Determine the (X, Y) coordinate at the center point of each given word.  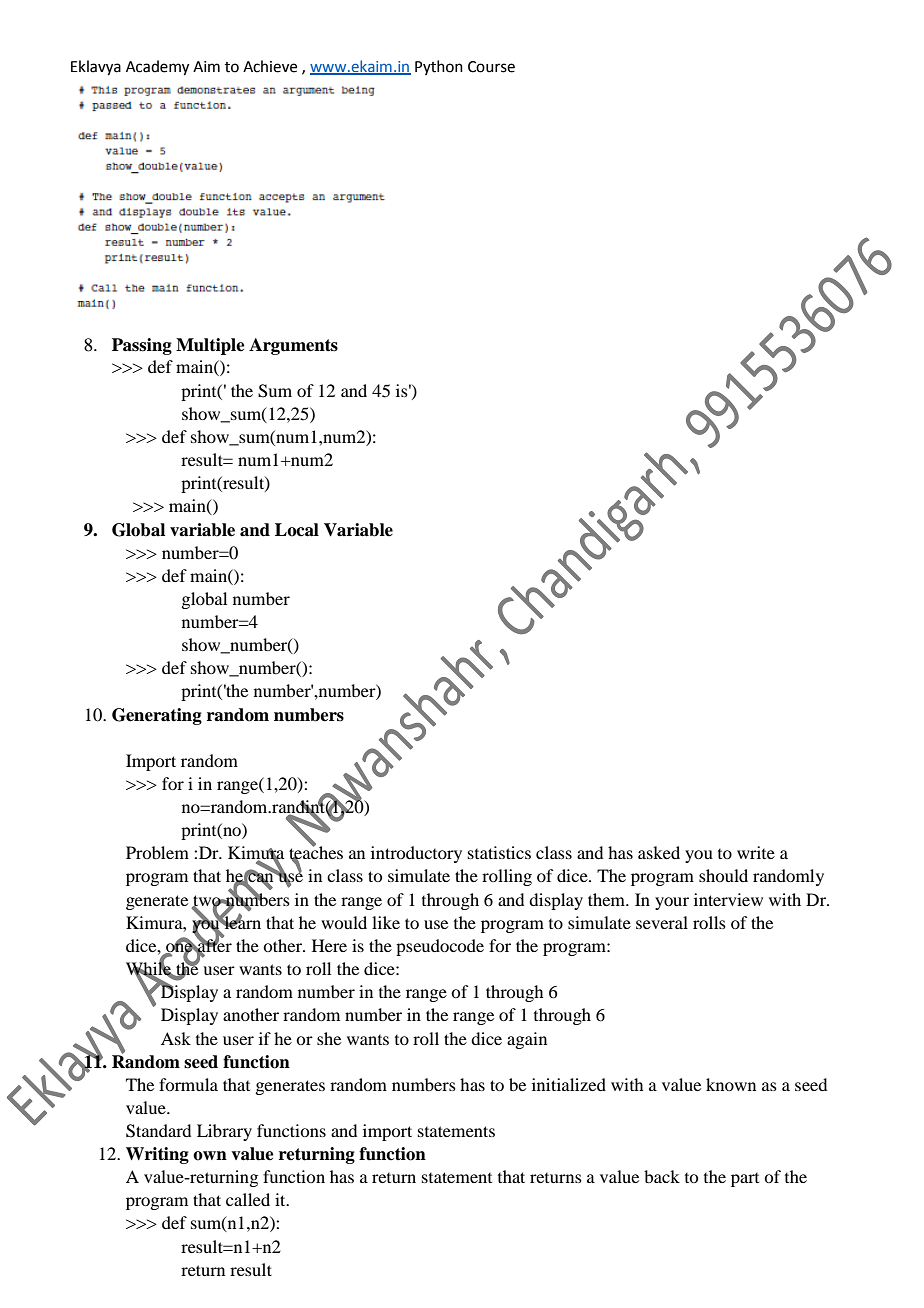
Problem (157, 852)
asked (659, 852)
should (723, 875)
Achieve (270, 66)
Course (491, 67)
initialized (569, 1084)
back (662, 1176)
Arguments (293, 346)
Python (439, 67)
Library (224, 1132)
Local (297, 530)
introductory (416, 854)
